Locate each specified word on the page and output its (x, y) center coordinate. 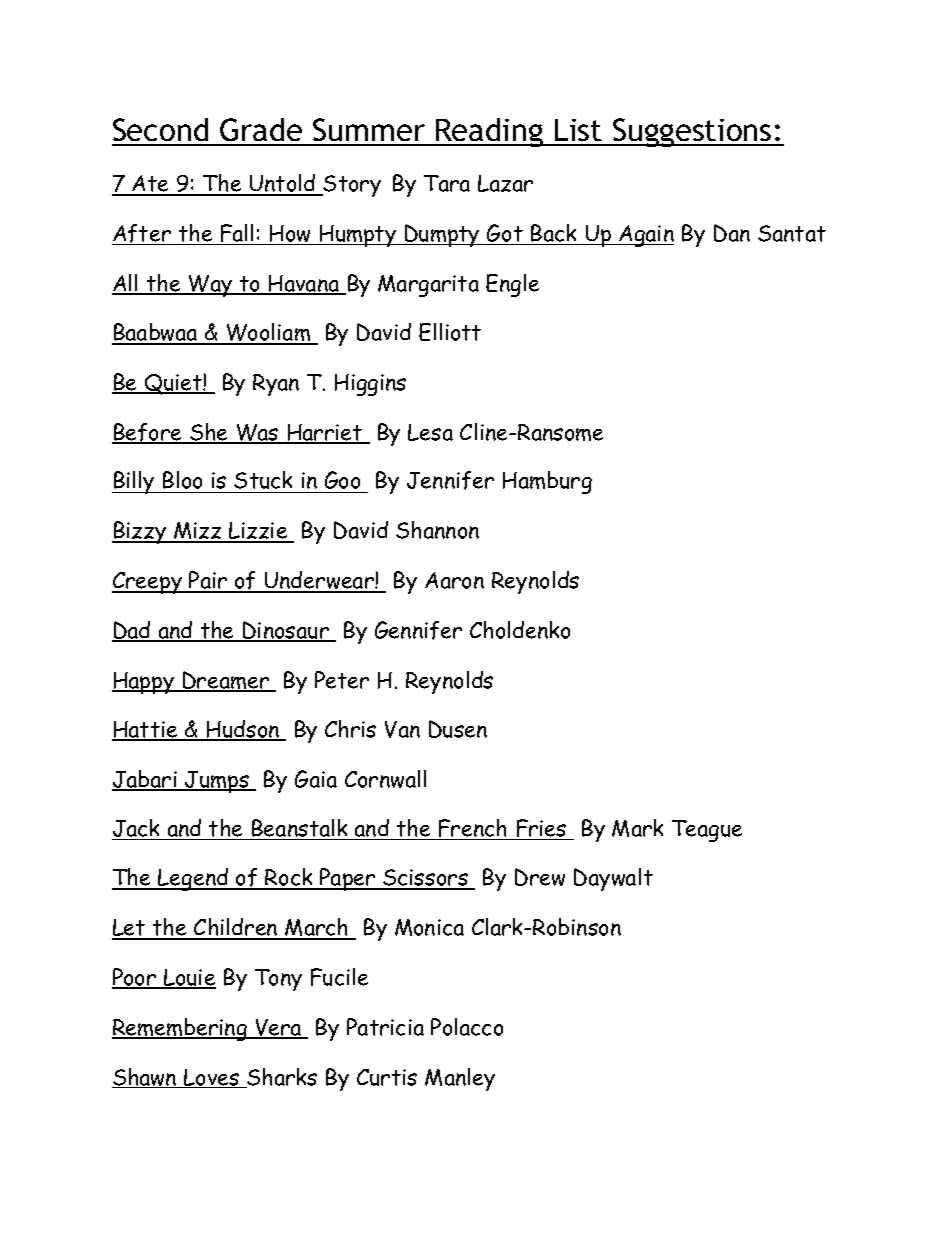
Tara (447, 183)
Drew (540, 877)
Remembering (180, 1029)
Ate (151, 185)
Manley (460, 1079)
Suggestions (692, 132)
